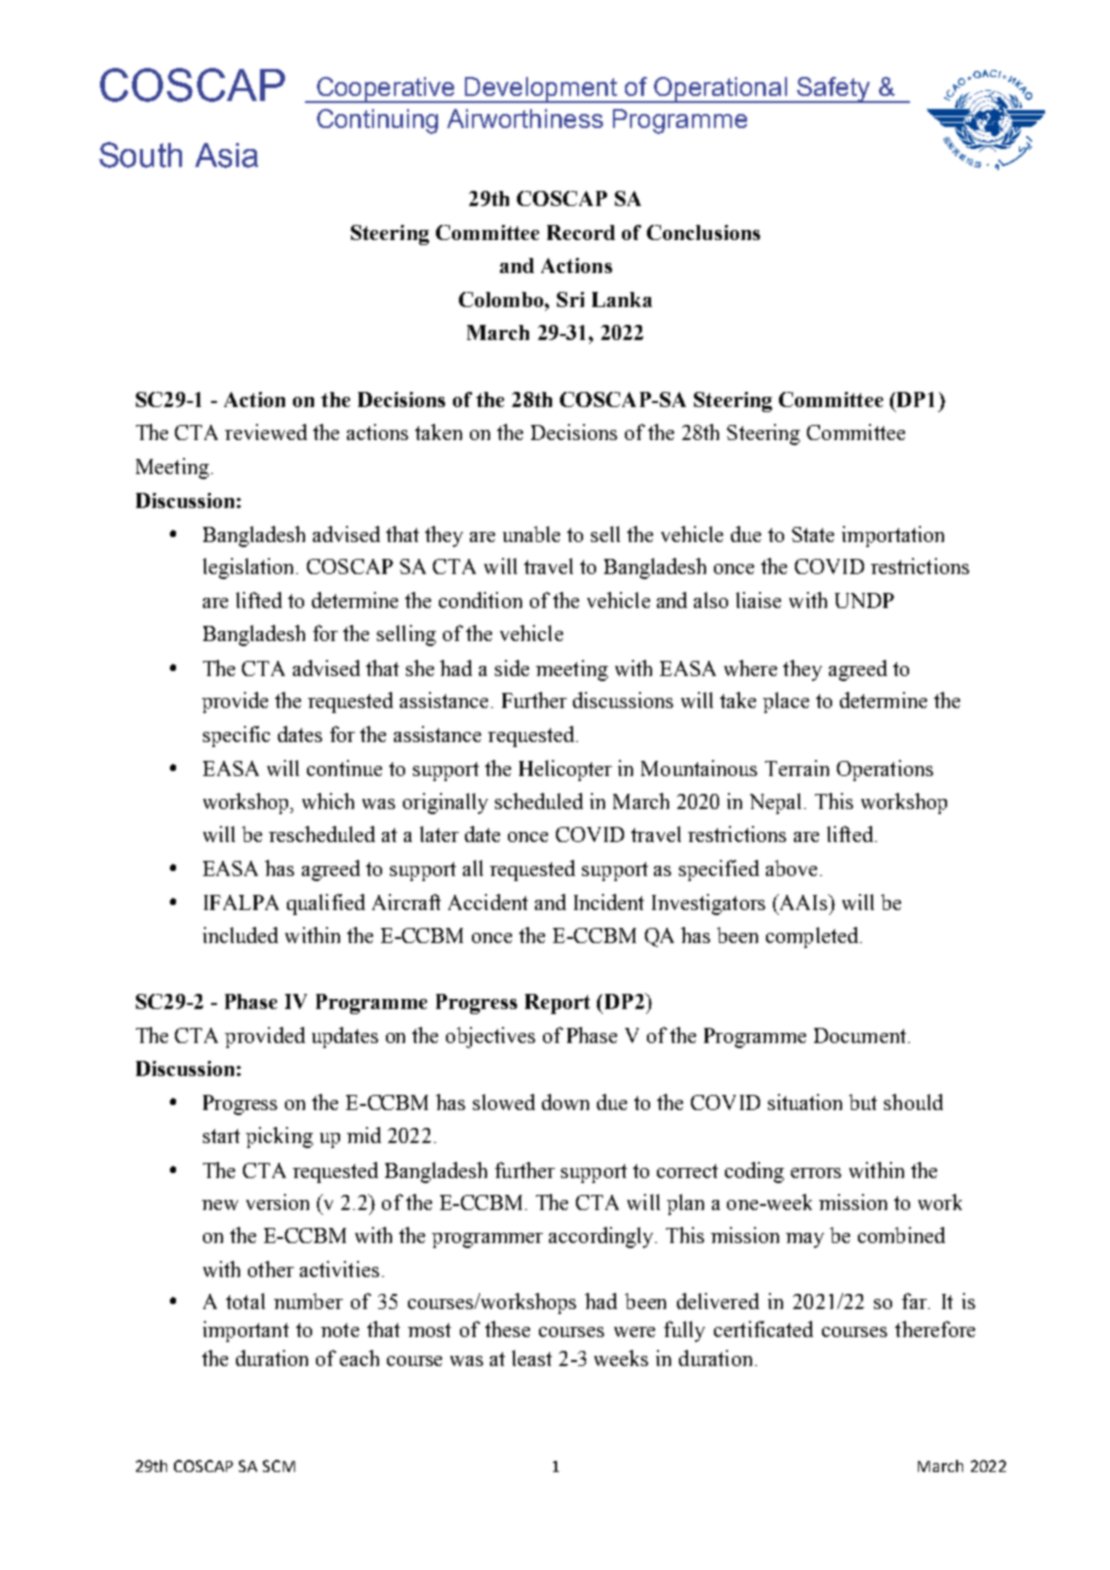 The image size is (1110, 1570). I want to click on Sri, so click(570, 299).
